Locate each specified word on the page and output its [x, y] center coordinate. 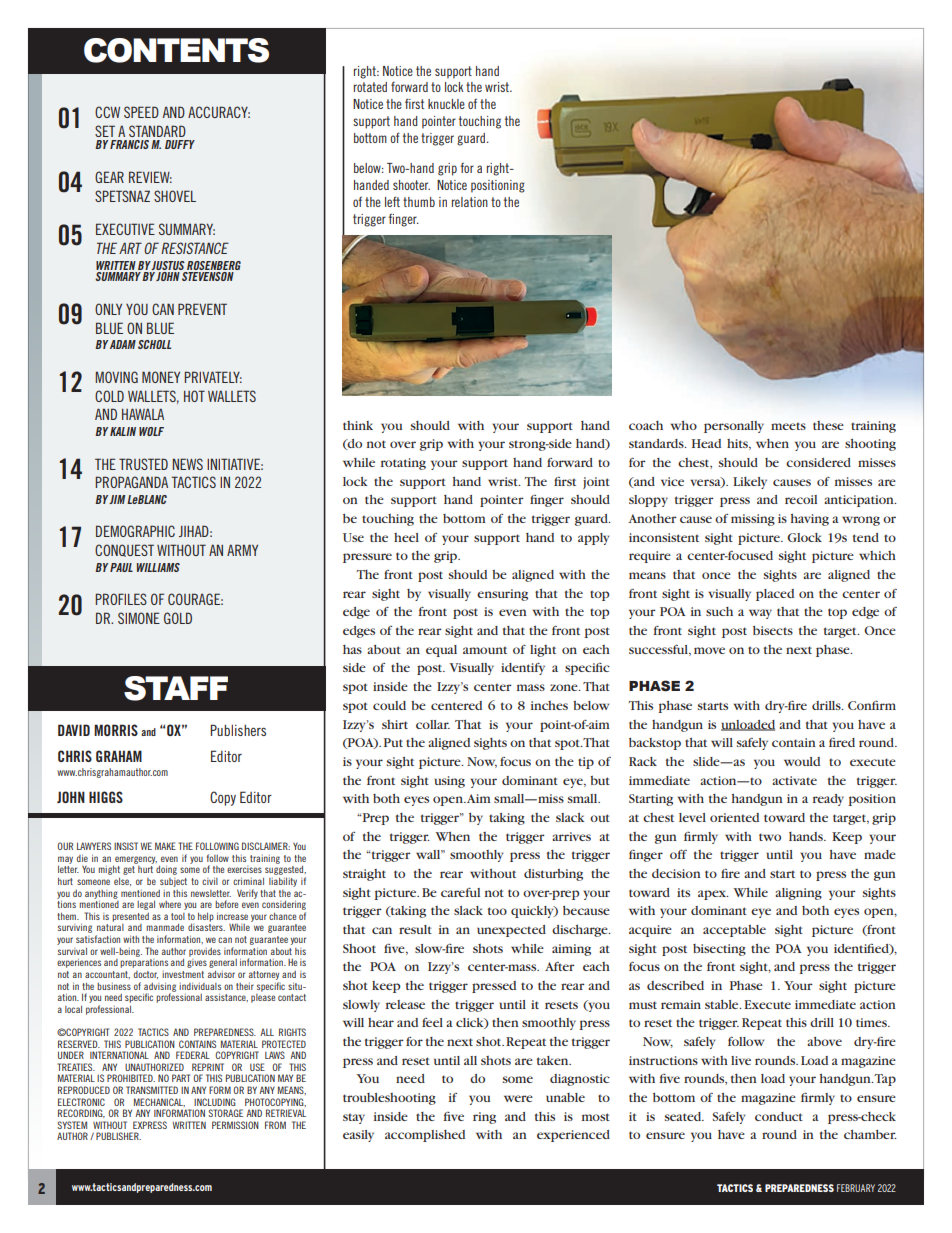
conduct [779, 1116]
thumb [419, 202]
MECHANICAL [159, 1102]
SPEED [141, 112]
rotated [370, 87]
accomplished [425, 1136]
